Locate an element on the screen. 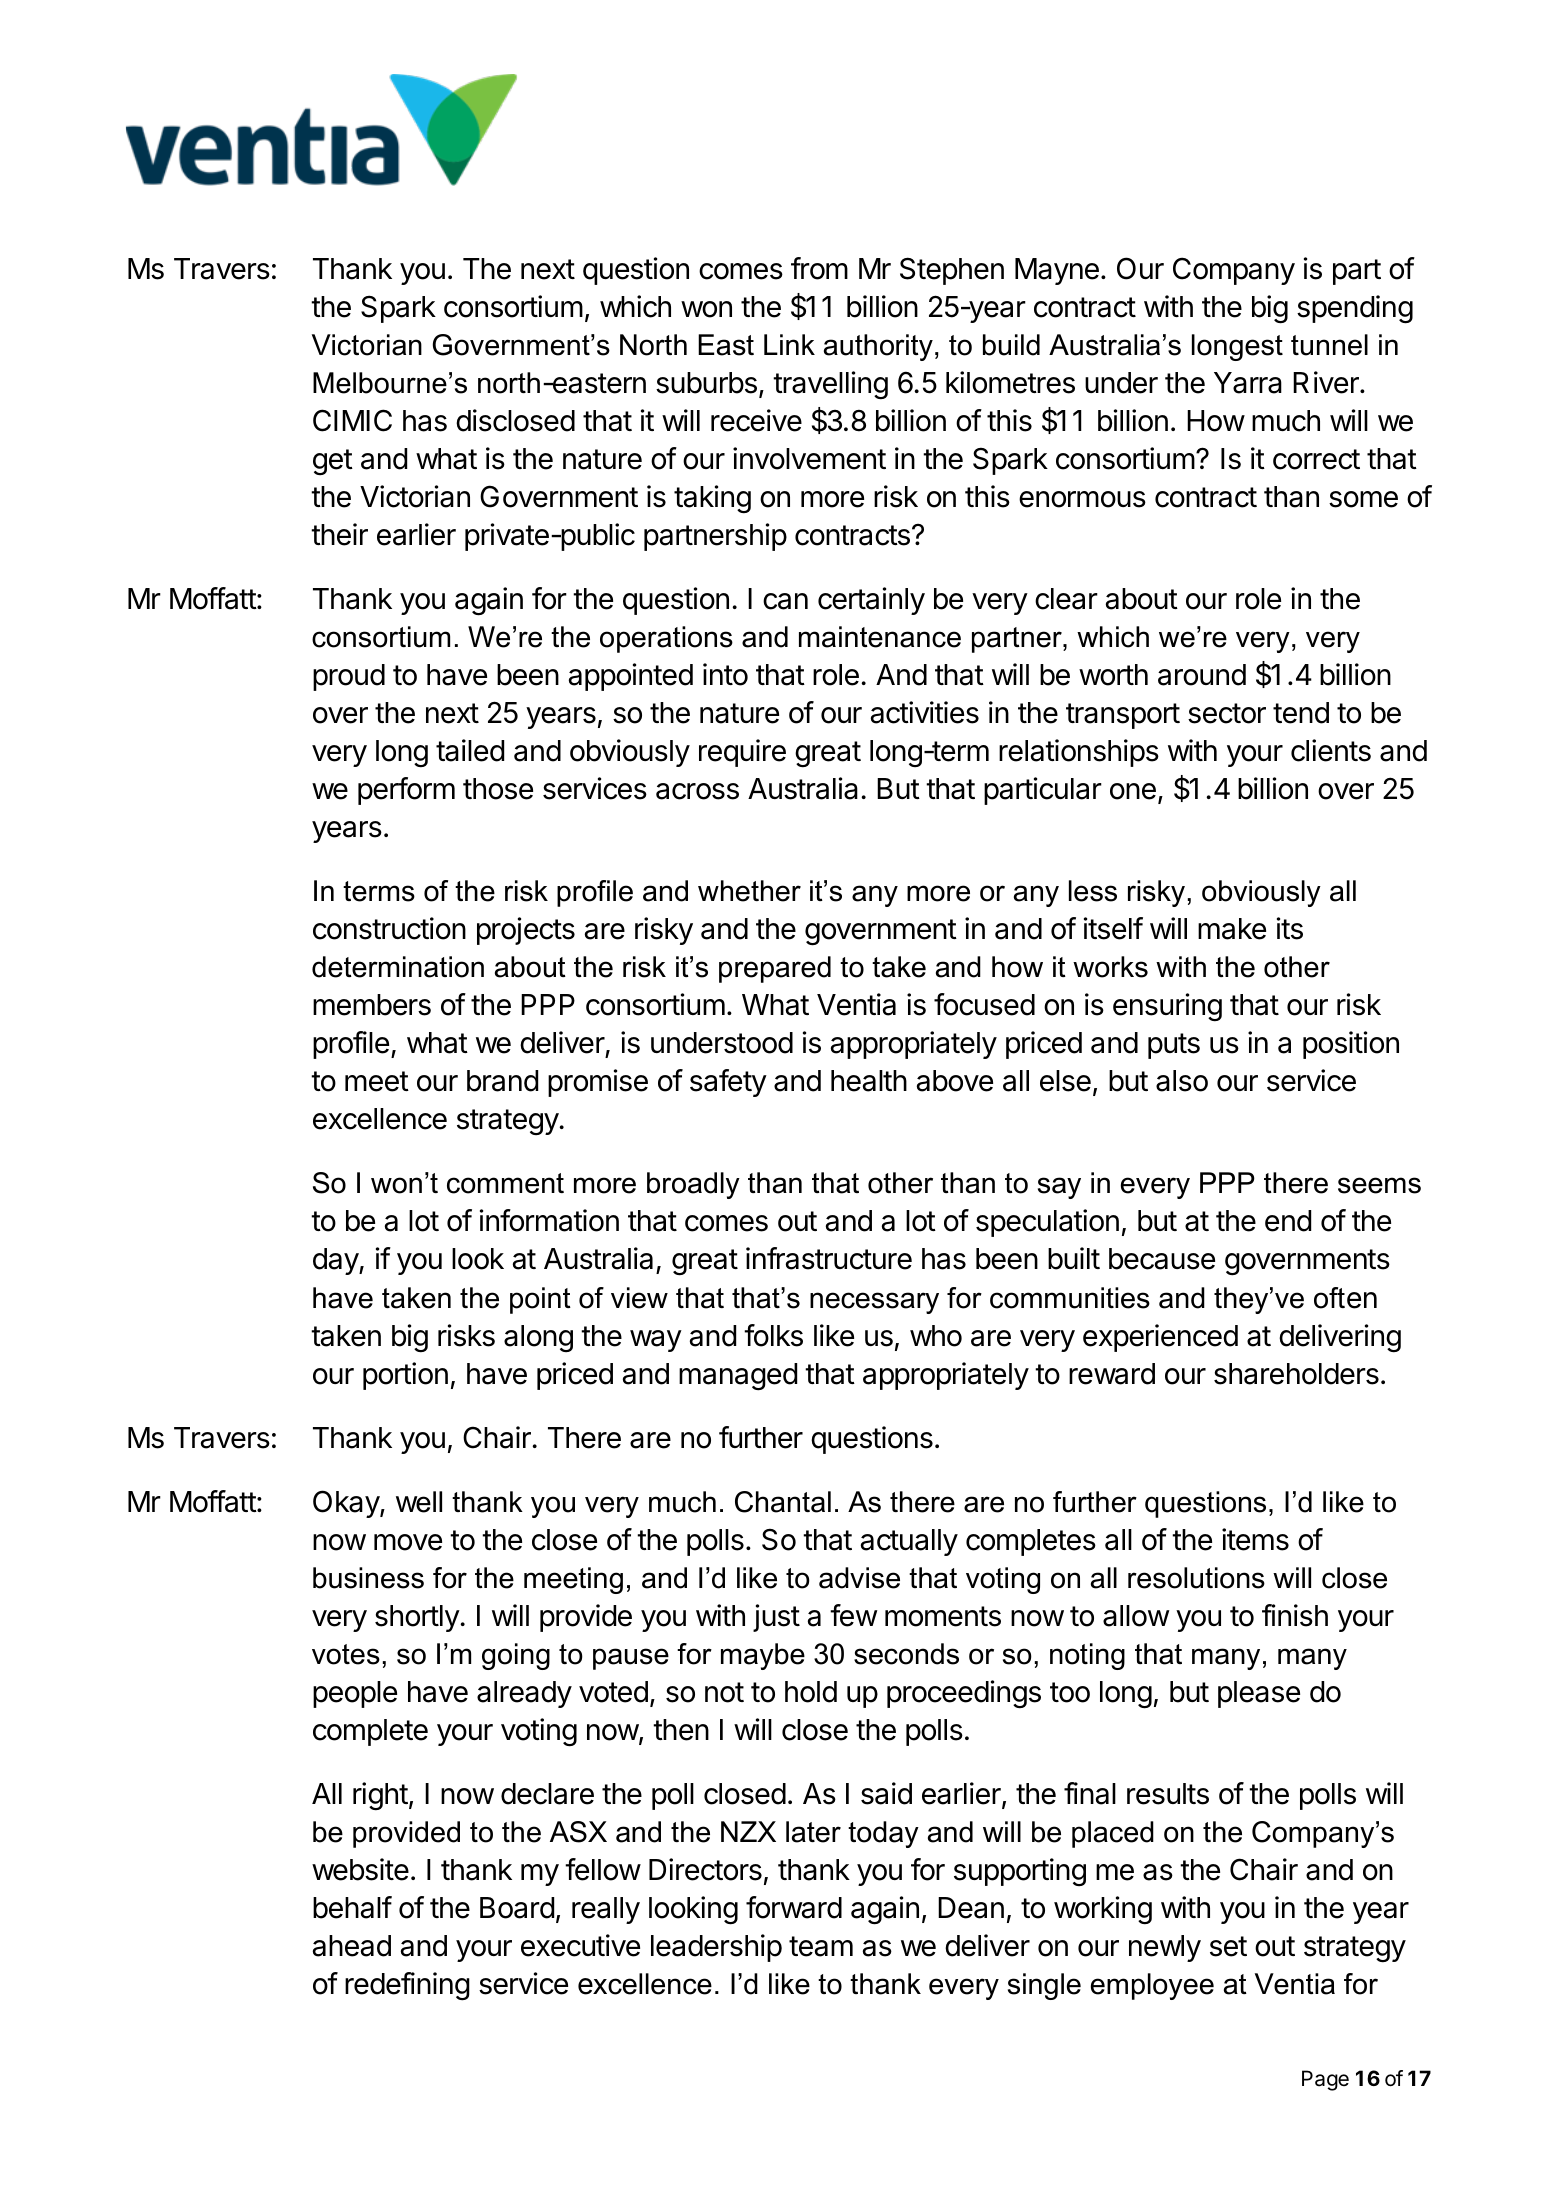  authority is located at coordinates (878, 347).
